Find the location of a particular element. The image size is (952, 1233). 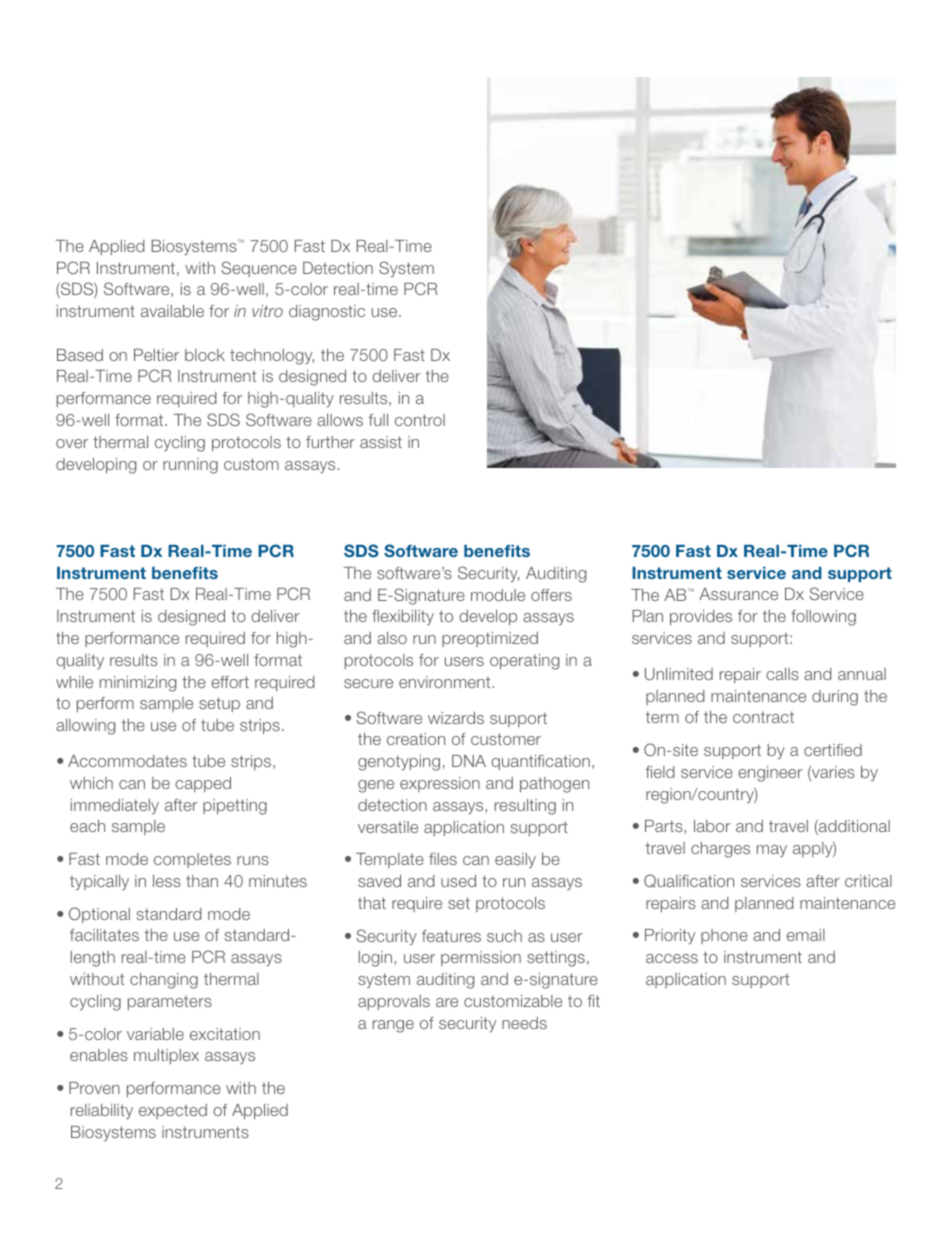

module is located at coordinates (498, 595).
